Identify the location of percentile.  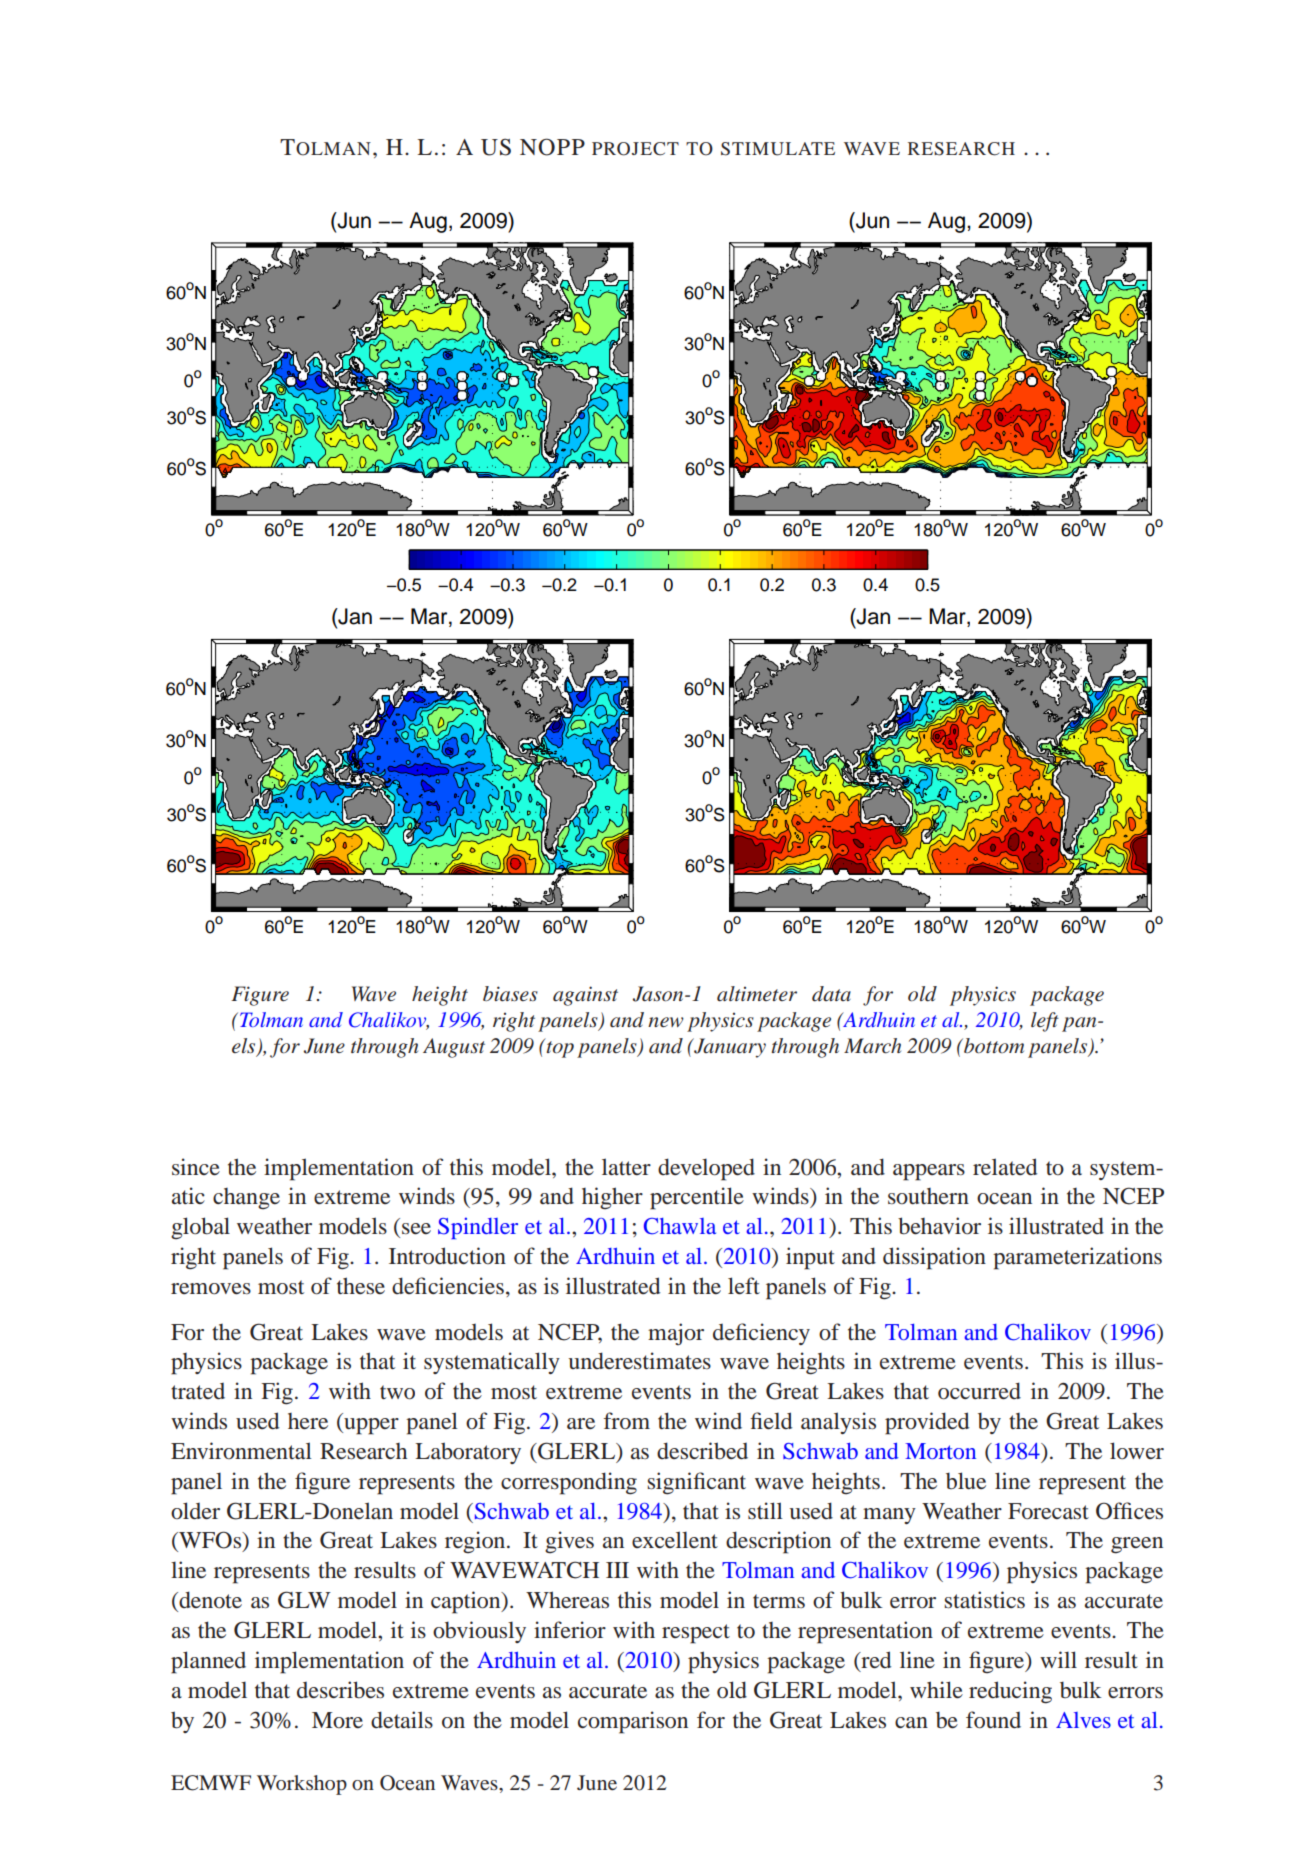
(697, 1198).
